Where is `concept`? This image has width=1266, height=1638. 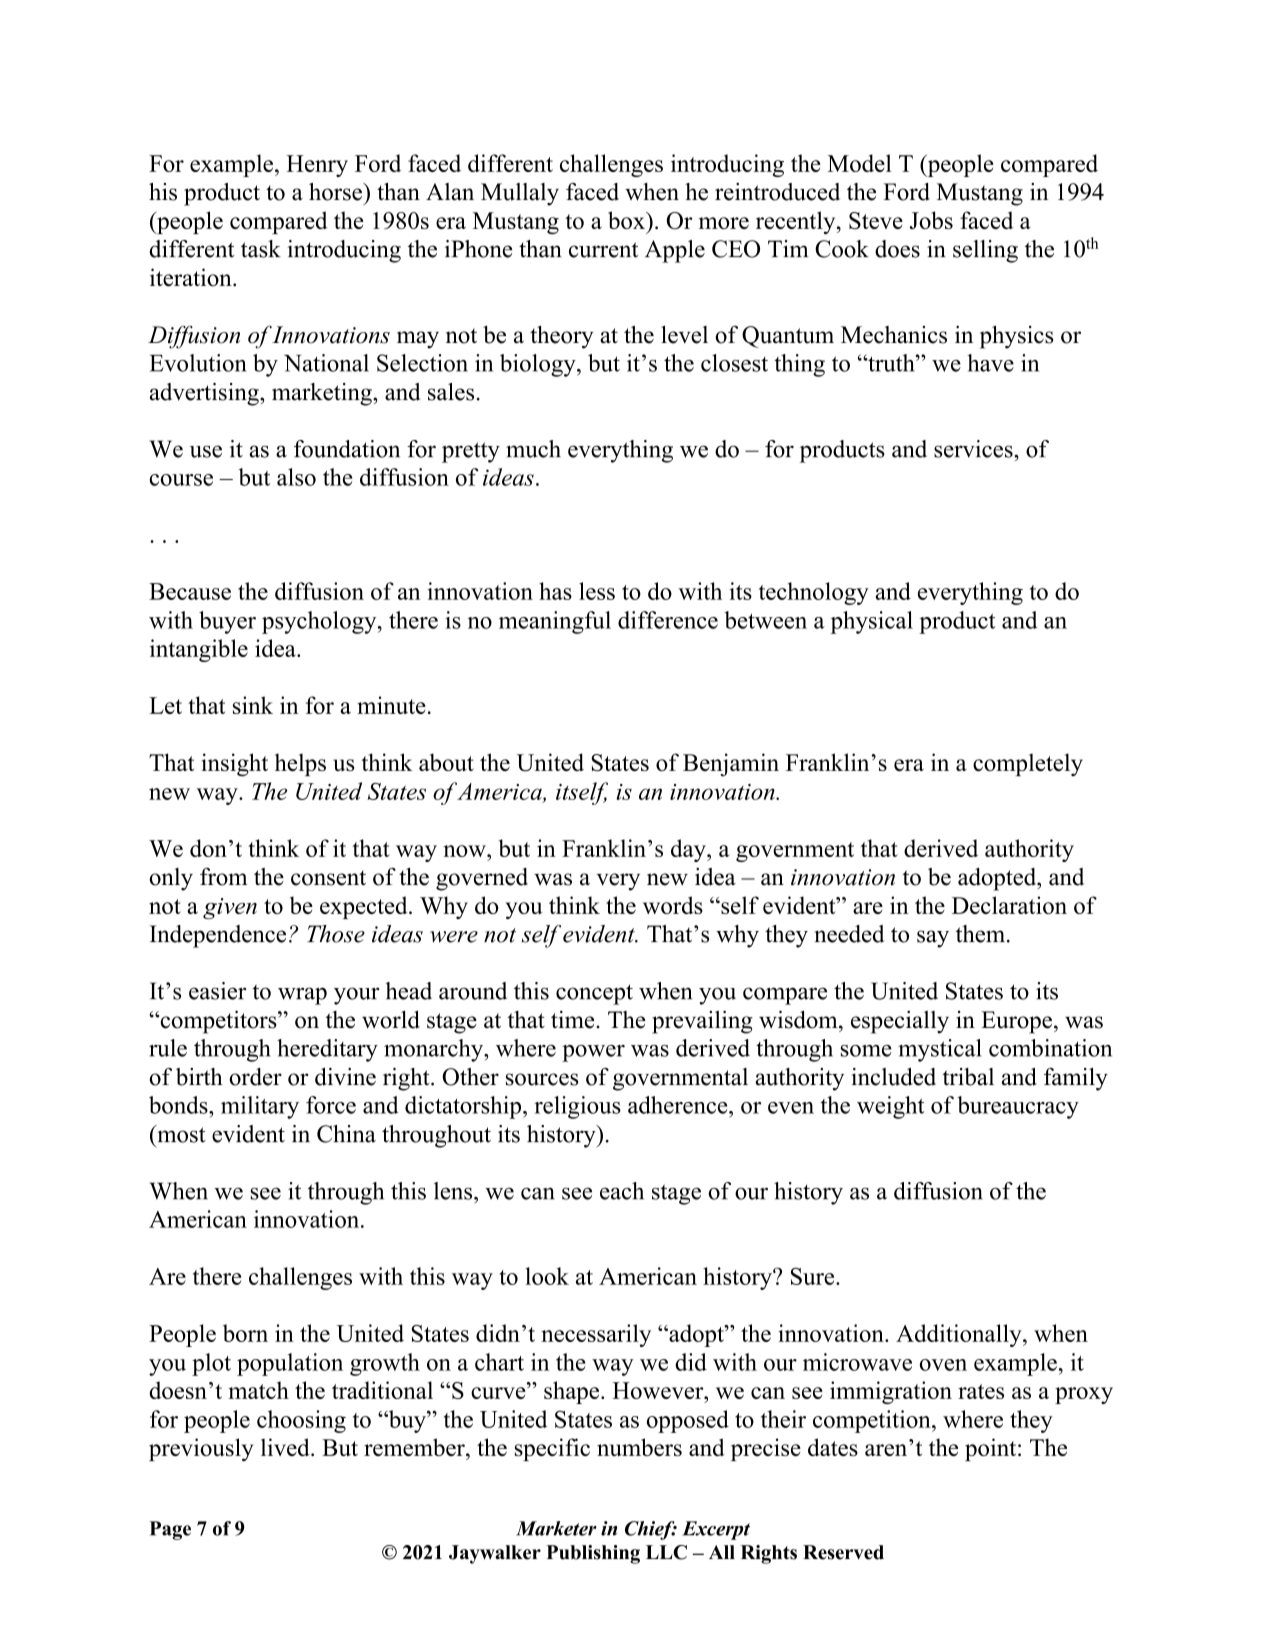 concept is located at coordinates (594, 994).
